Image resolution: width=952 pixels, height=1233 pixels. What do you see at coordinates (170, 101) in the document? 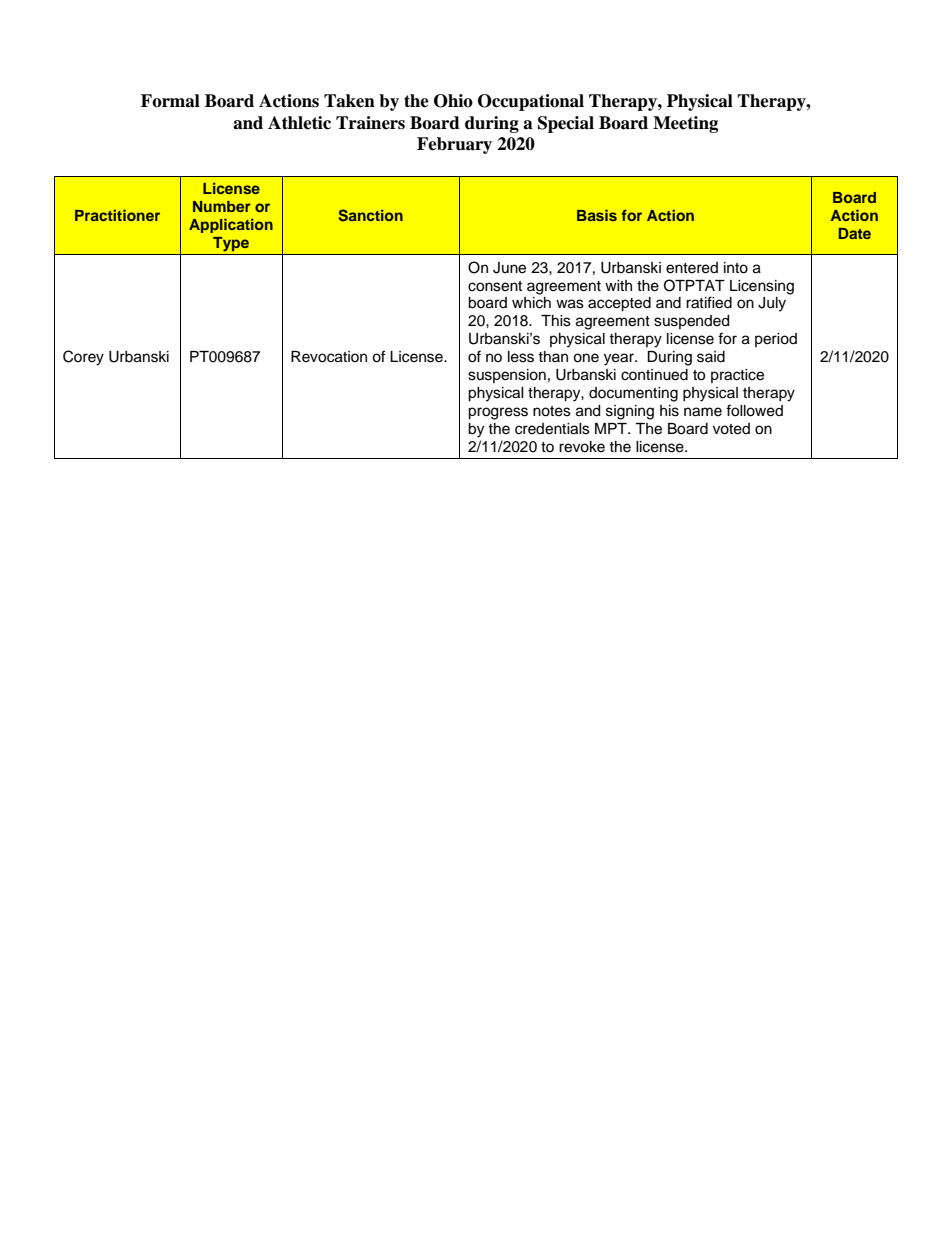
I see `Formal` at bounding box center [170, 101].
